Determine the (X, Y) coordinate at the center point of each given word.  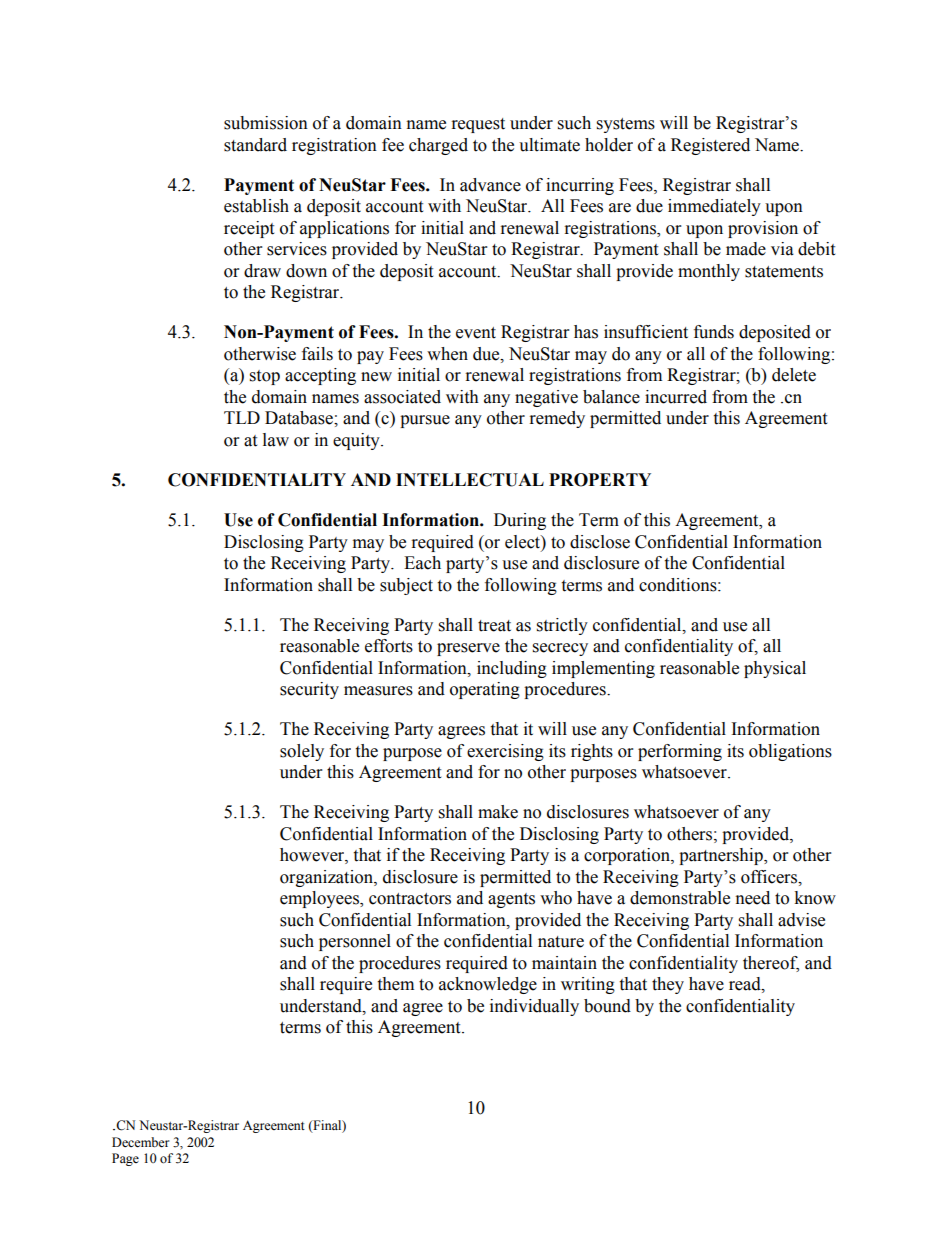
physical (775, 669)
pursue (425, 421)
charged (438, 146)
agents (511, 900)
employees (320, 899)
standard (255, 145)
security (309, 690)
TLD (242, 417)
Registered (710, 146)
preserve (468, 649)
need (753, 898)
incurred (676, 397)
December (140, 1142)
